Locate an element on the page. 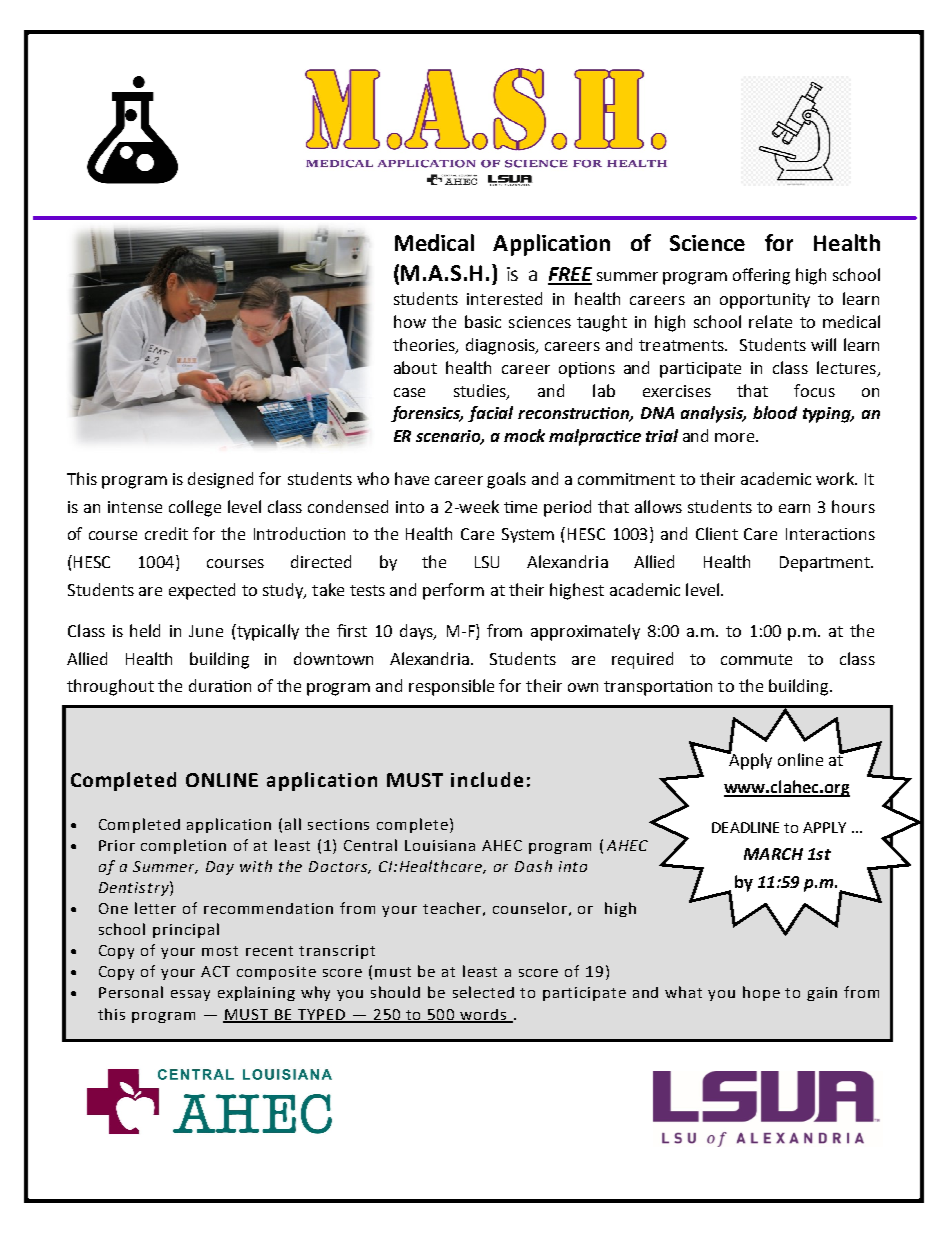  opportunity is located at coordinates (765, 301).
